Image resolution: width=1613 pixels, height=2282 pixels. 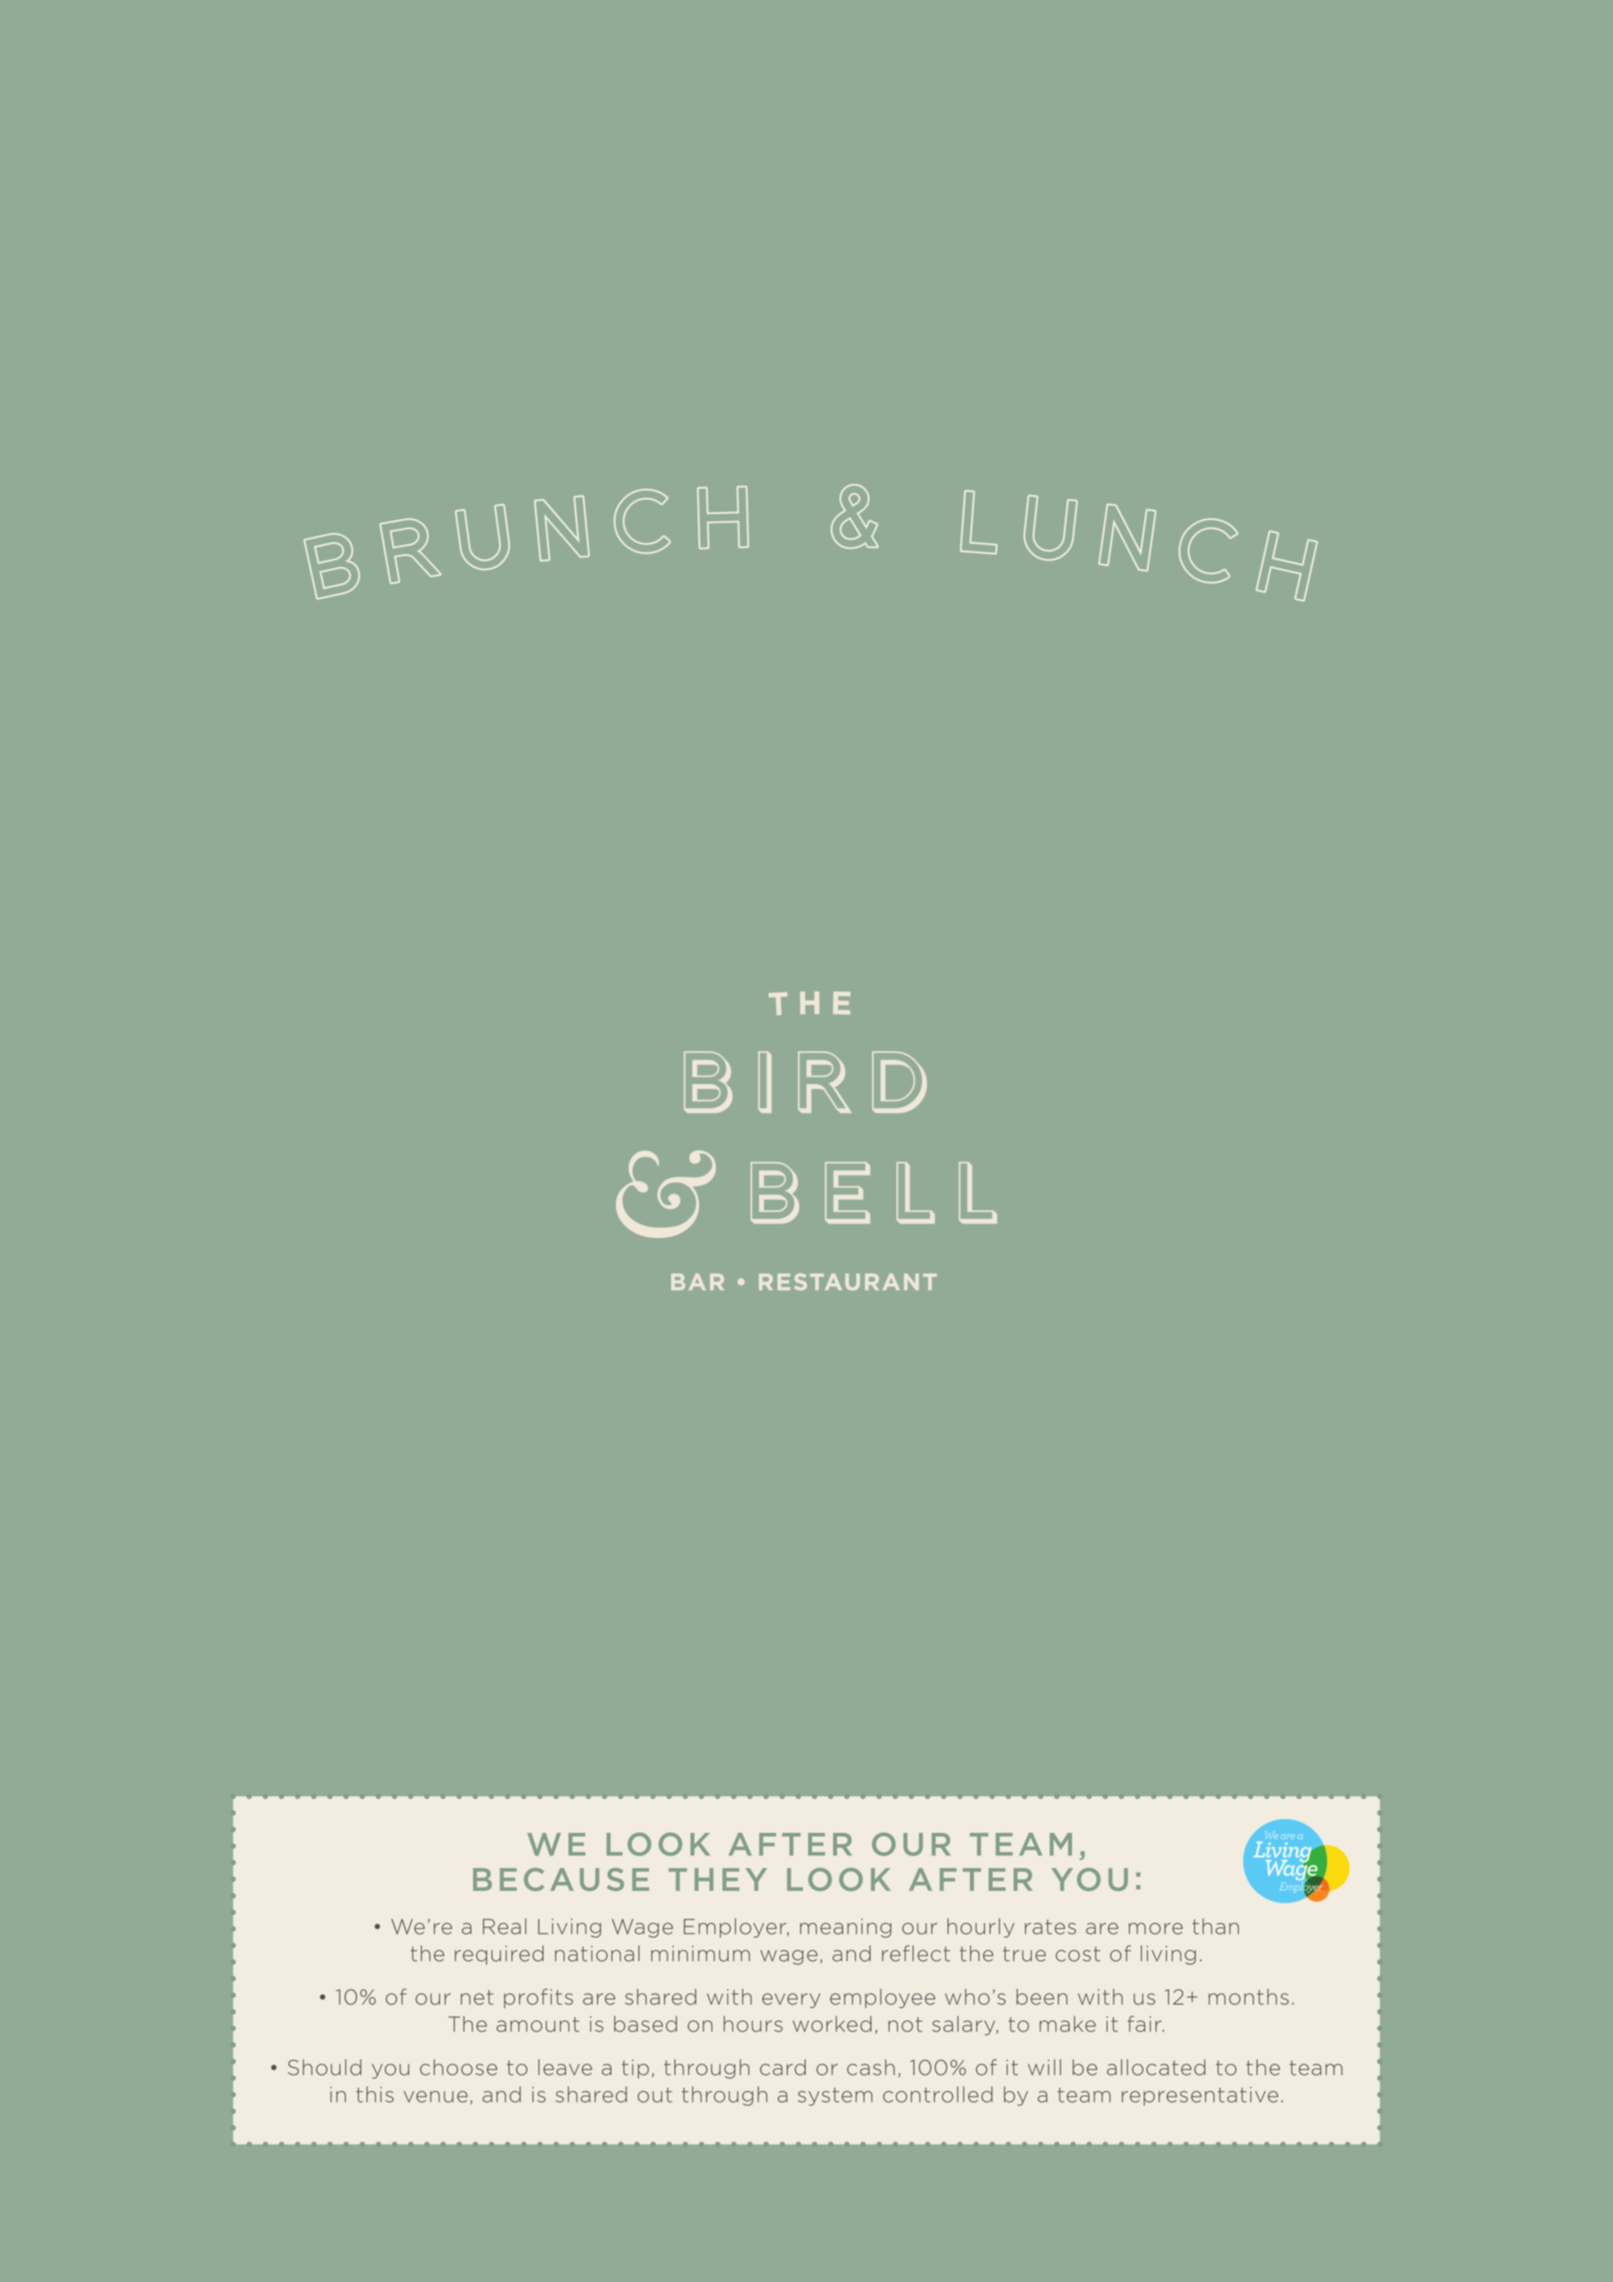 What do you see at coordinates (436, 2097) in the screenshot?
I see `venue` at bounding box center [436, 2097].
